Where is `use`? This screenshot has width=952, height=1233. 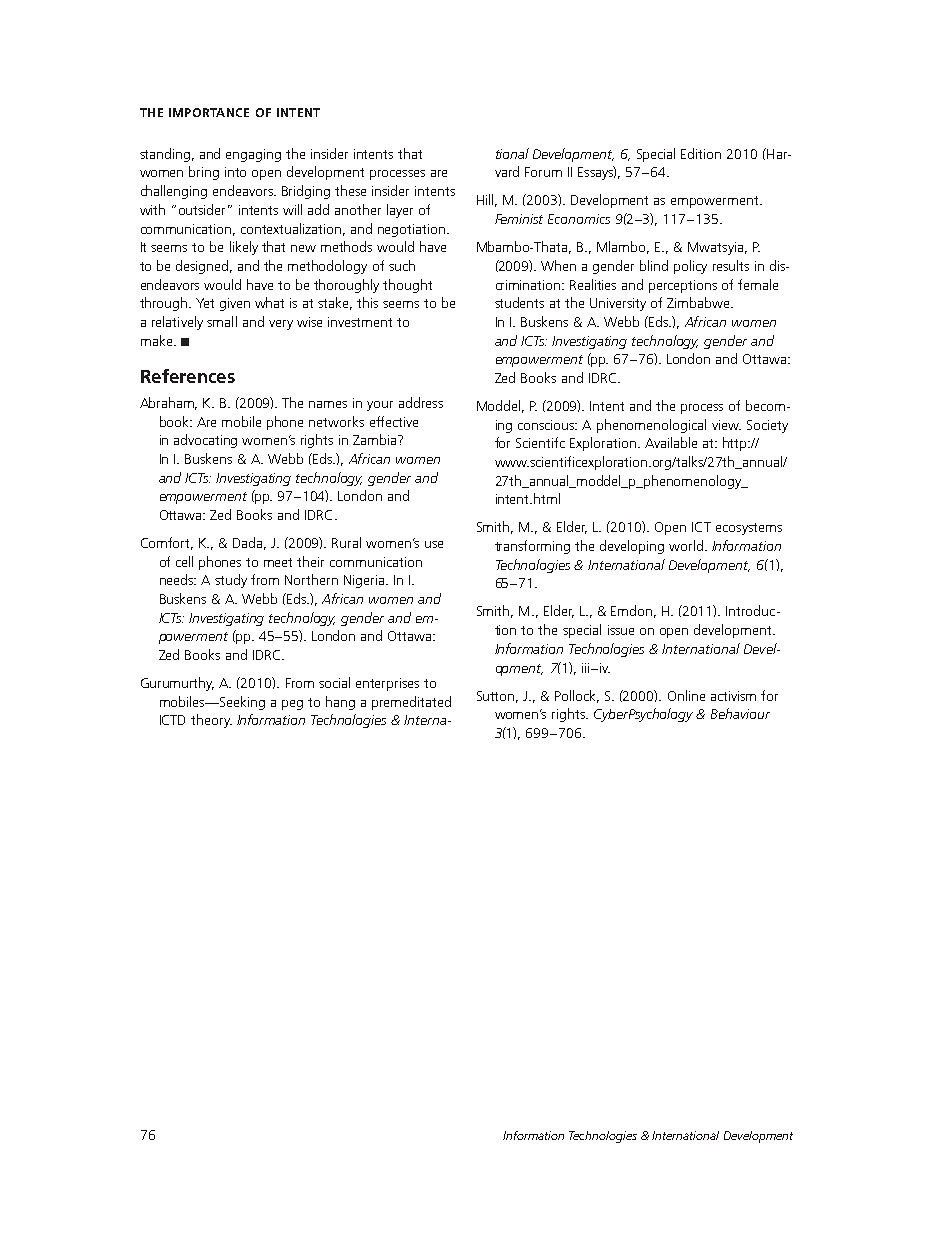 use is located at coordinates (434, 544).
